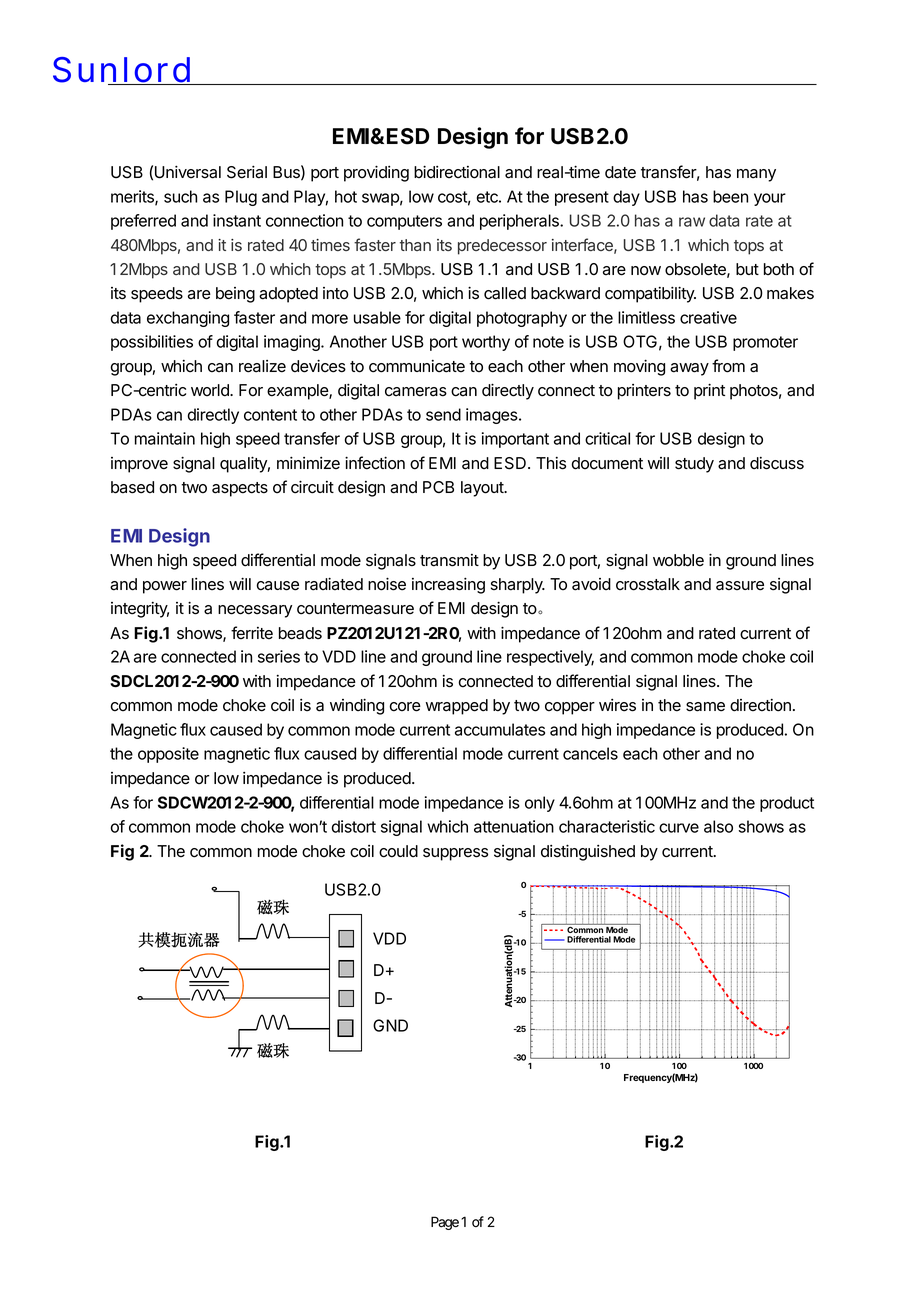  Describe the element at coordinates (455, 854) in the screenshot. I see `suppress` at that location.
